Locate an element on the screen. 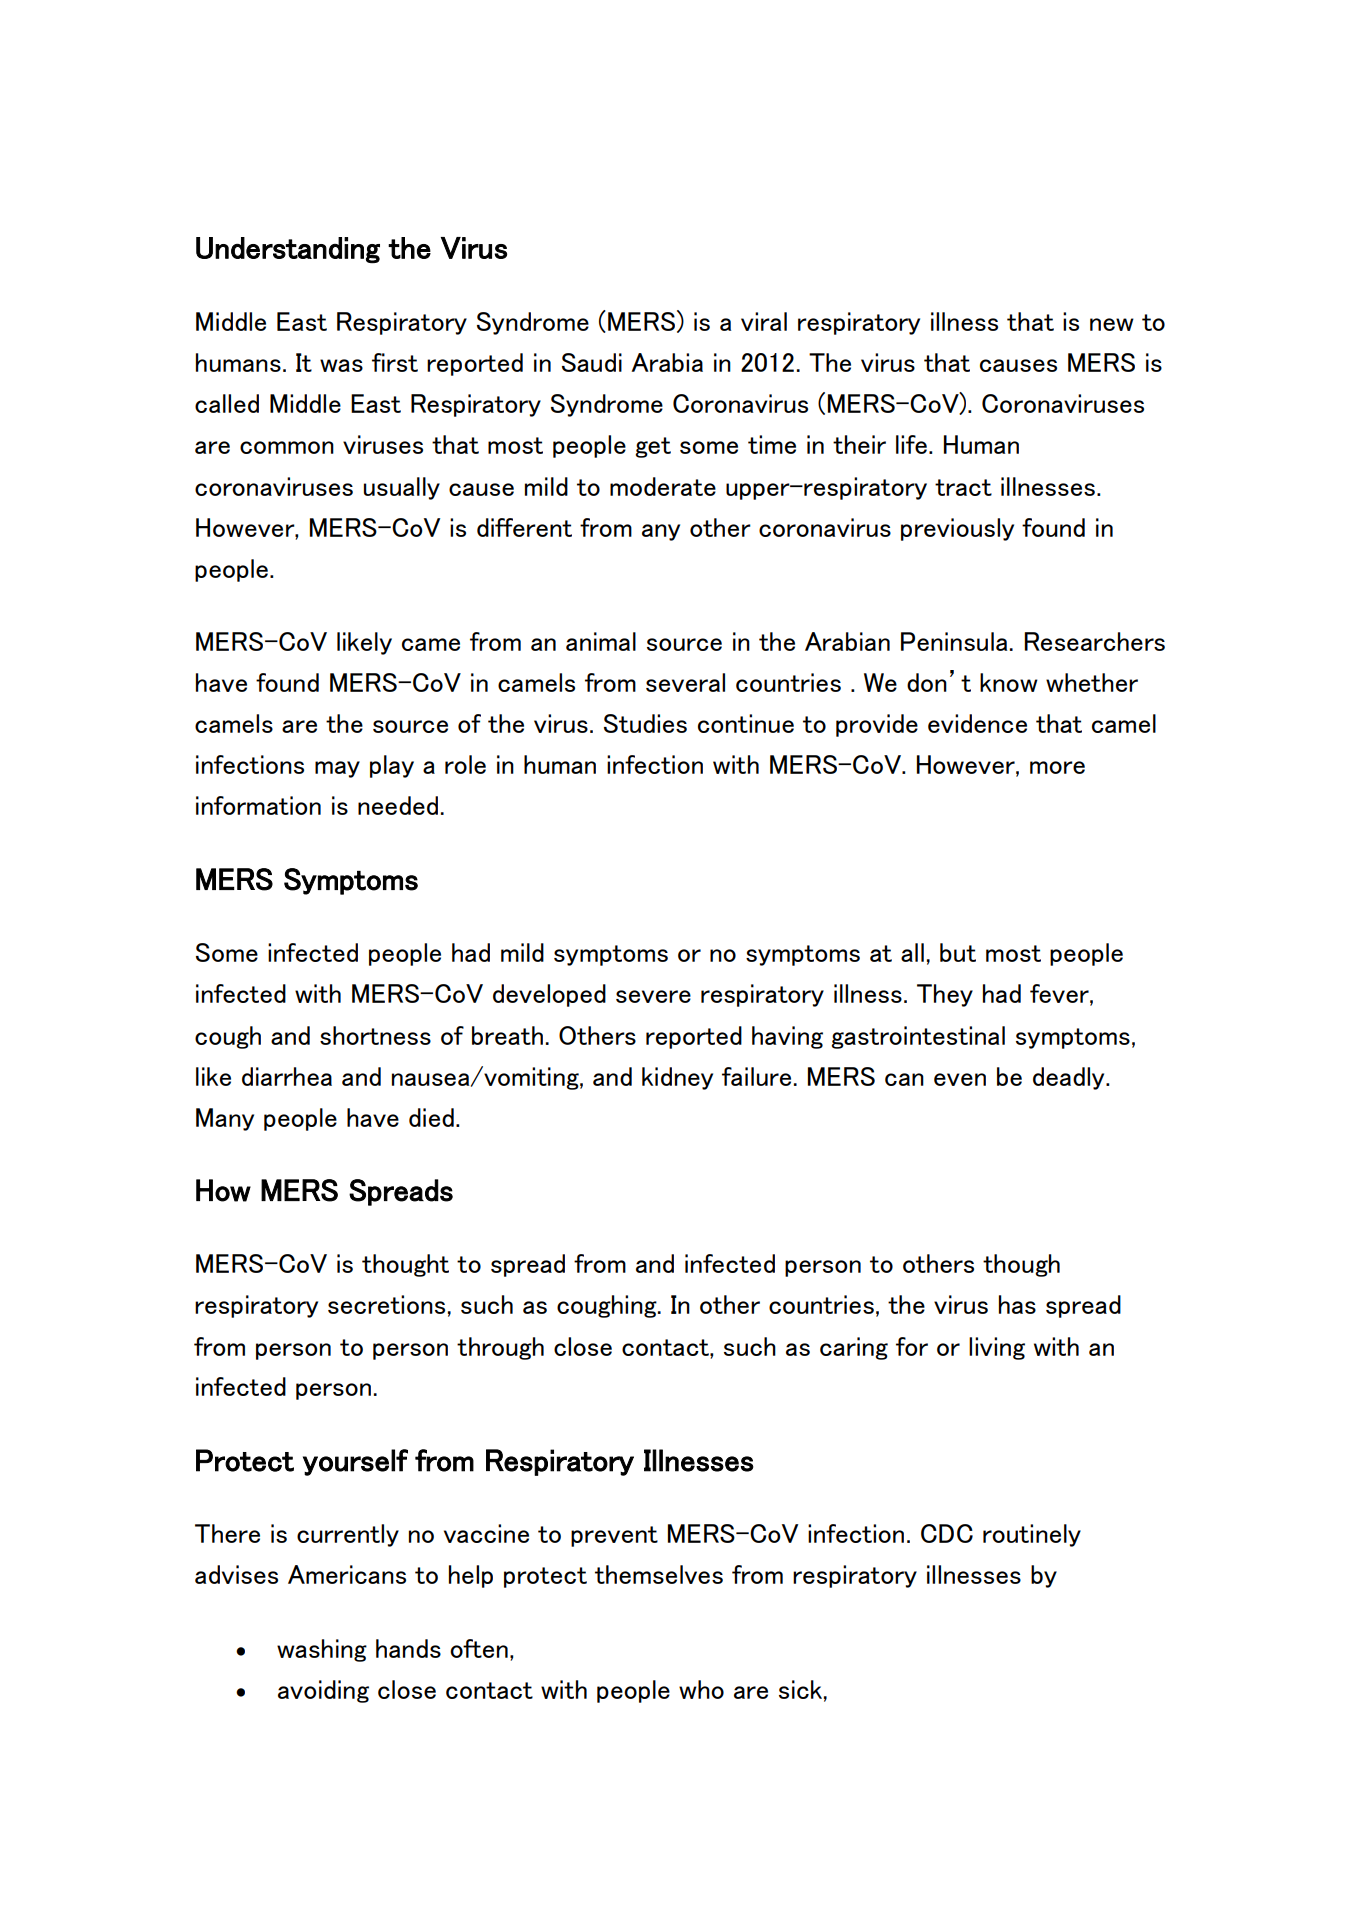 The height and width of the screenshot is (1926, 1362). Studies is located at coordinates (645, 723).
